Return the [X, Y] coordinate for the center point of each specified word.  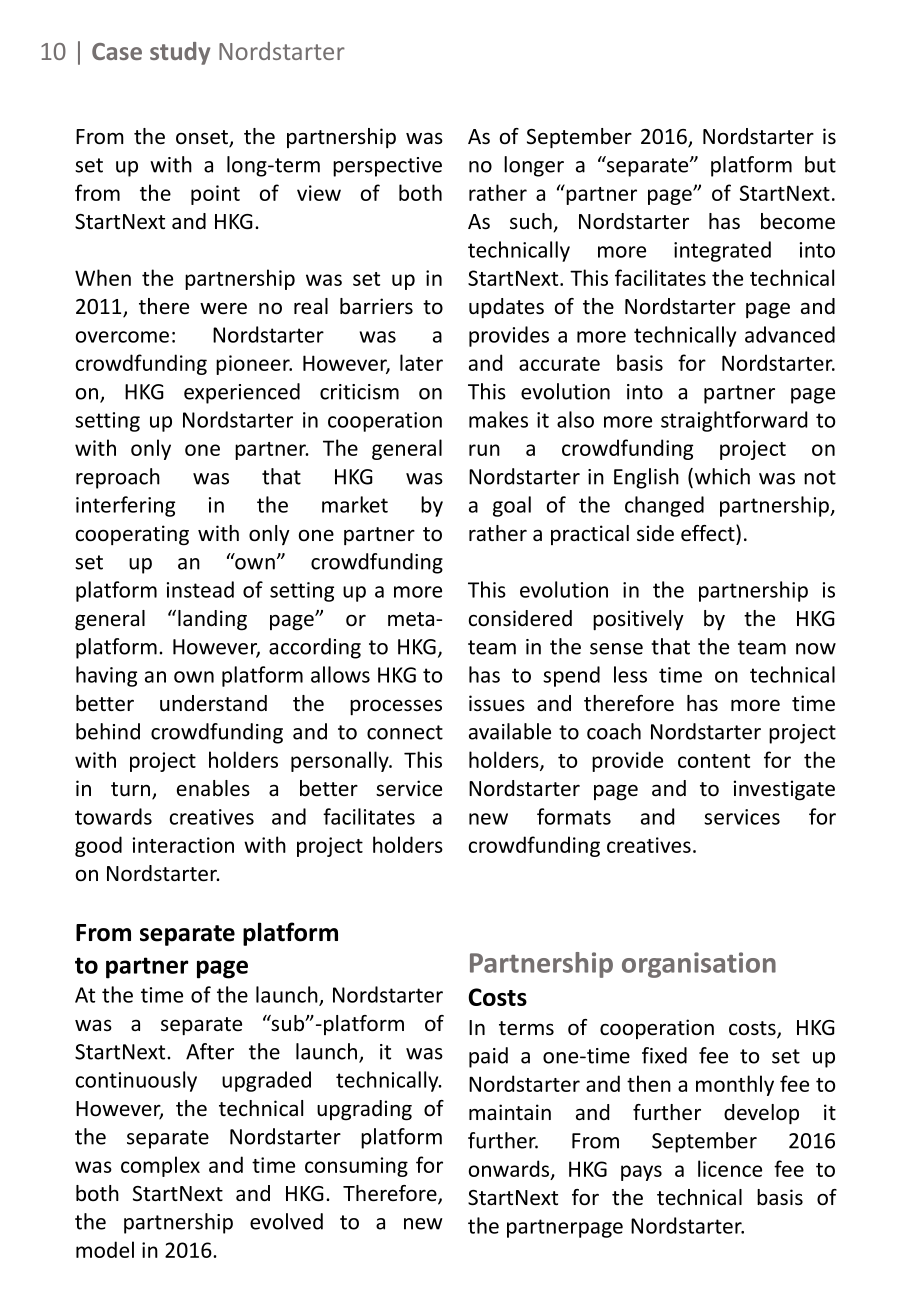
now [816, 649]
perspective [387, 167]
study [180, 53]
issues [497, 703]
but [820, 164]
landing [212, 620]
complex [160, 1166]
